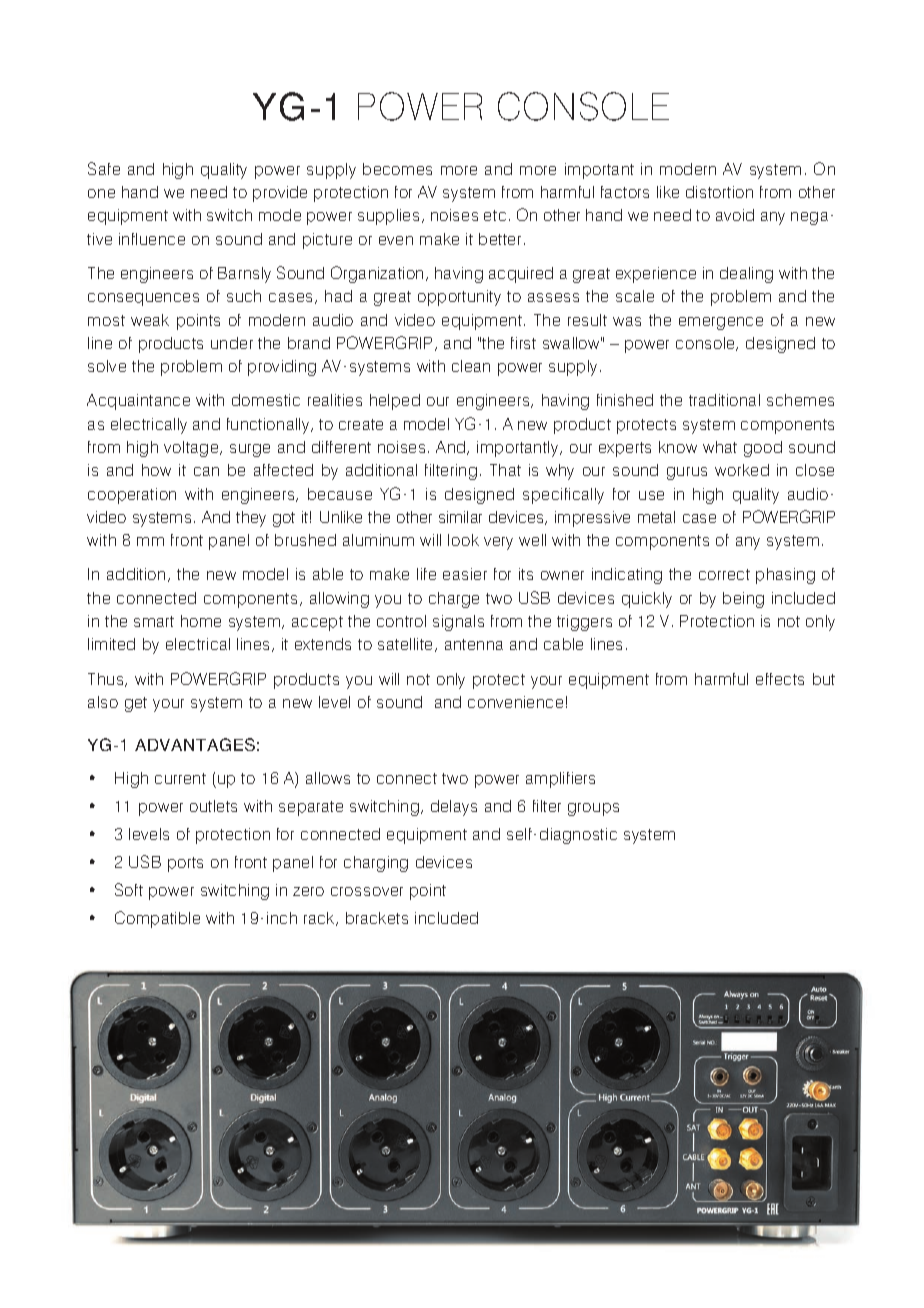 The height and width of the screenshot is (1308, 924). What do you see at coordinates (463, 540) in the screenshot?
I see `look` at bounding box center [463, 540].
